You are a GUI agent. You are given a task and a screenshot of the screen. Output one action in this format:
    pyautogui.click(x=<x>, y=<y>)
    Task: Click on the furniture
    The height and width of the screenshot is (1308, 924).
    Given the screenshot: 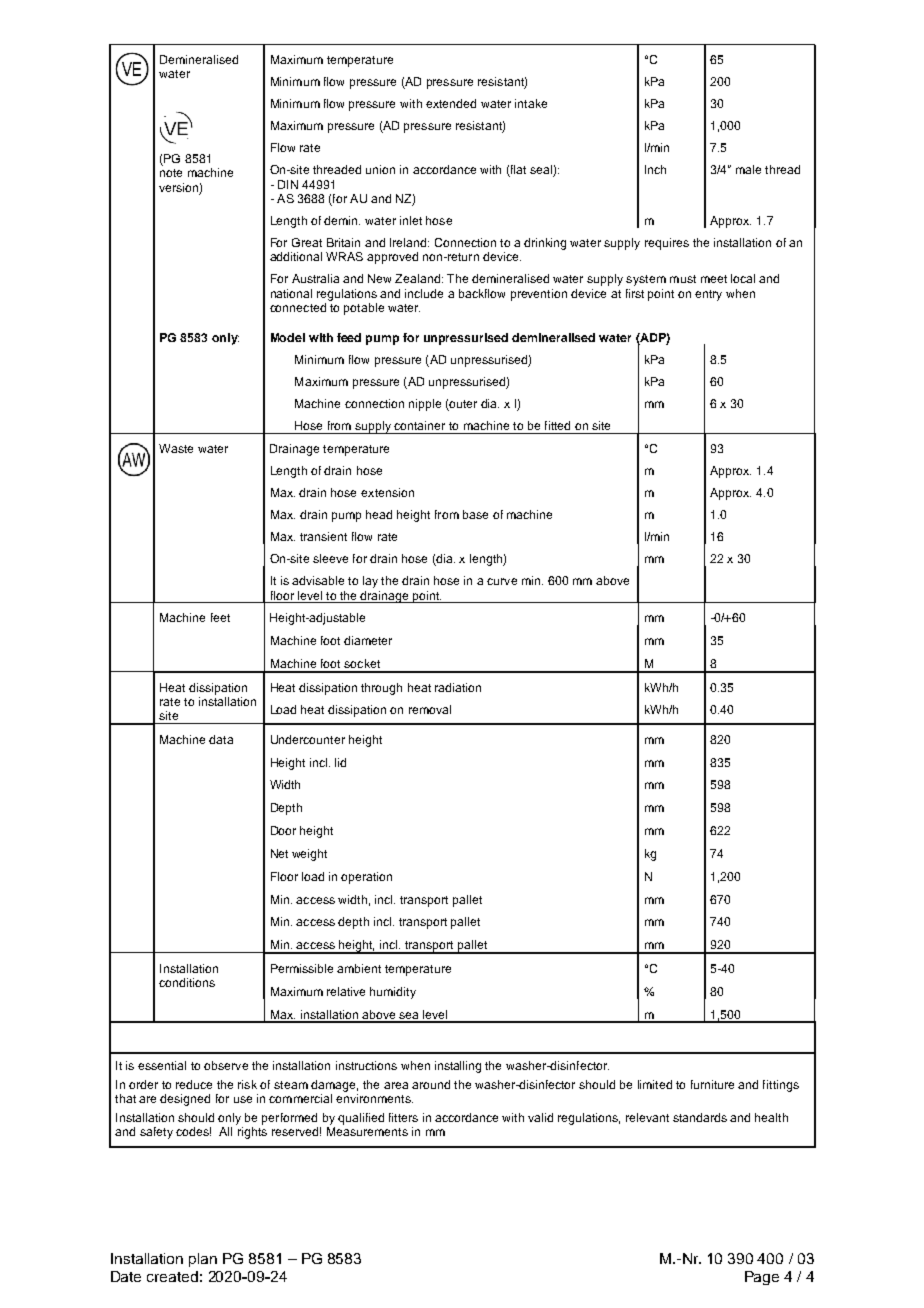 What is the action you would take?
    pyautogui.click(x=712, y=1084)
